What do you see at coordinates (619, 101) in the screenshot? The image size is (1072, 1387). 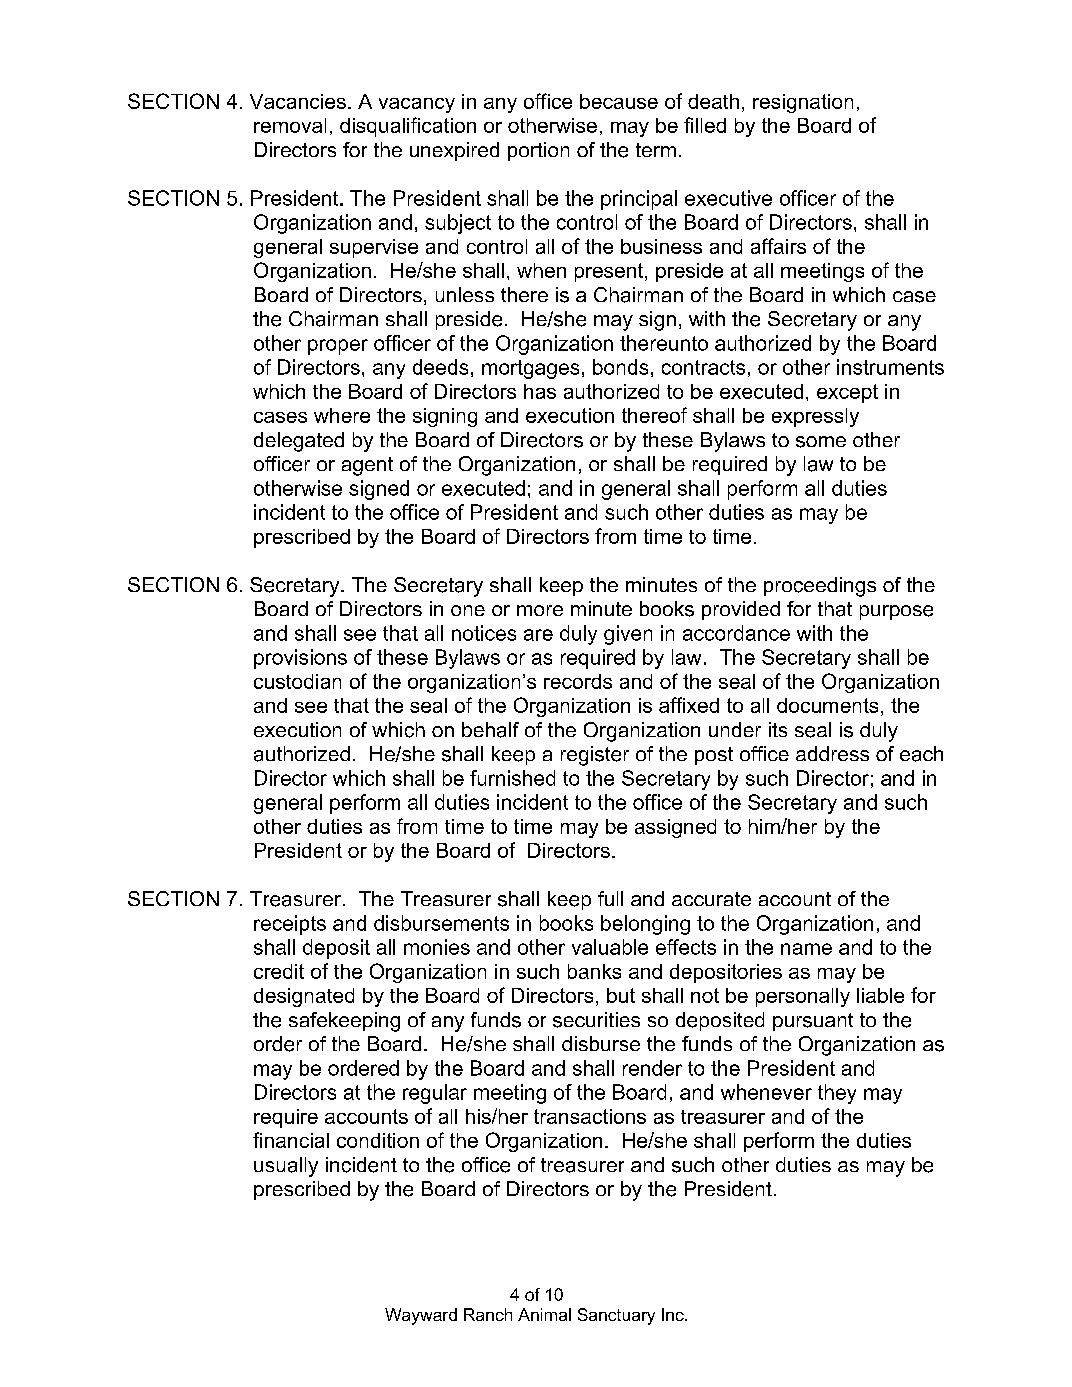 I see `because` at bounding box center [619, 101].
